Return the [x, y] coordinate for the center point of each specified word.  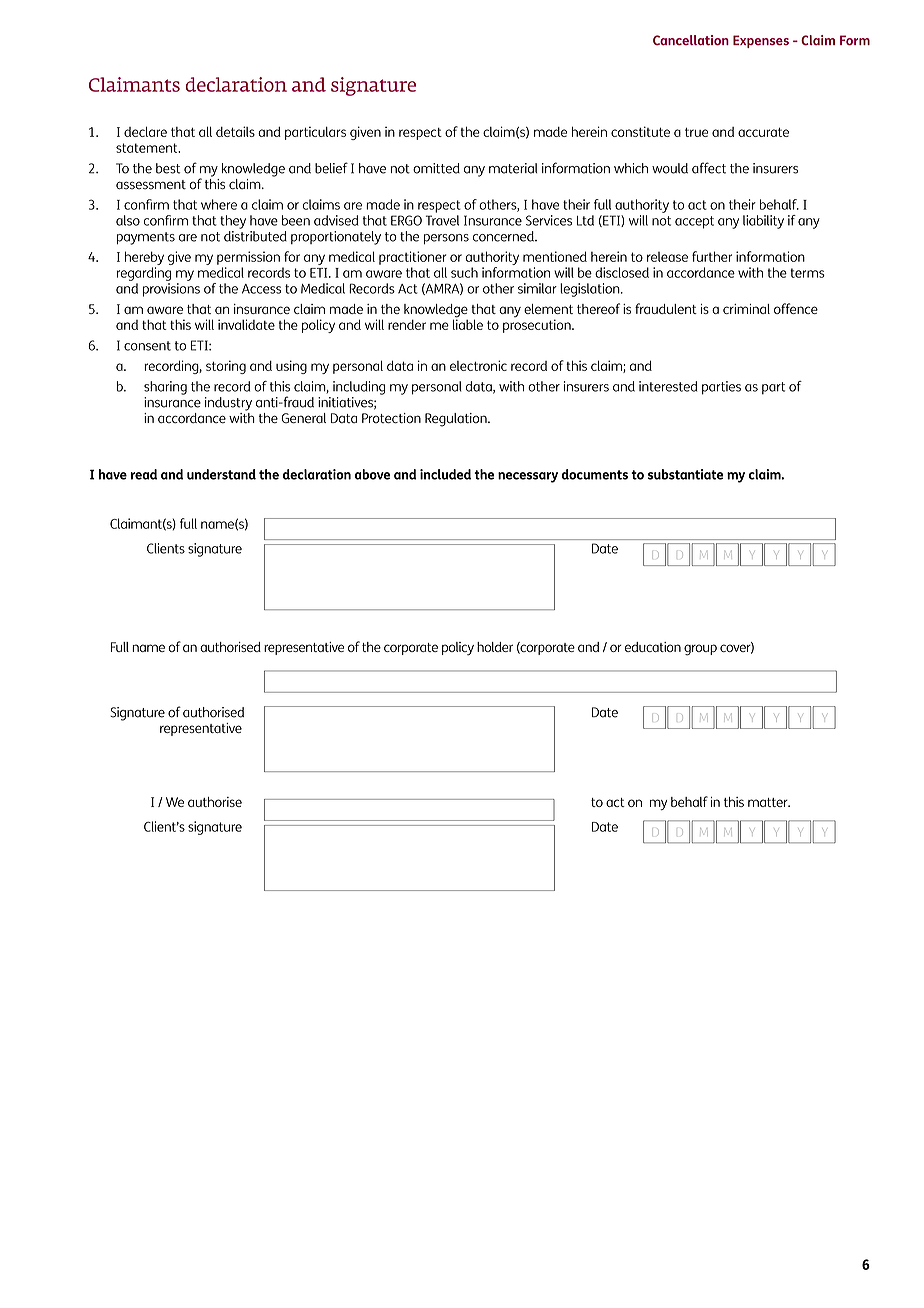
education [653, 647]
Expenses [761, 41]
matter [769, 802]
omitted [436, 168]
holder [495, 647]
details [235, 131]
